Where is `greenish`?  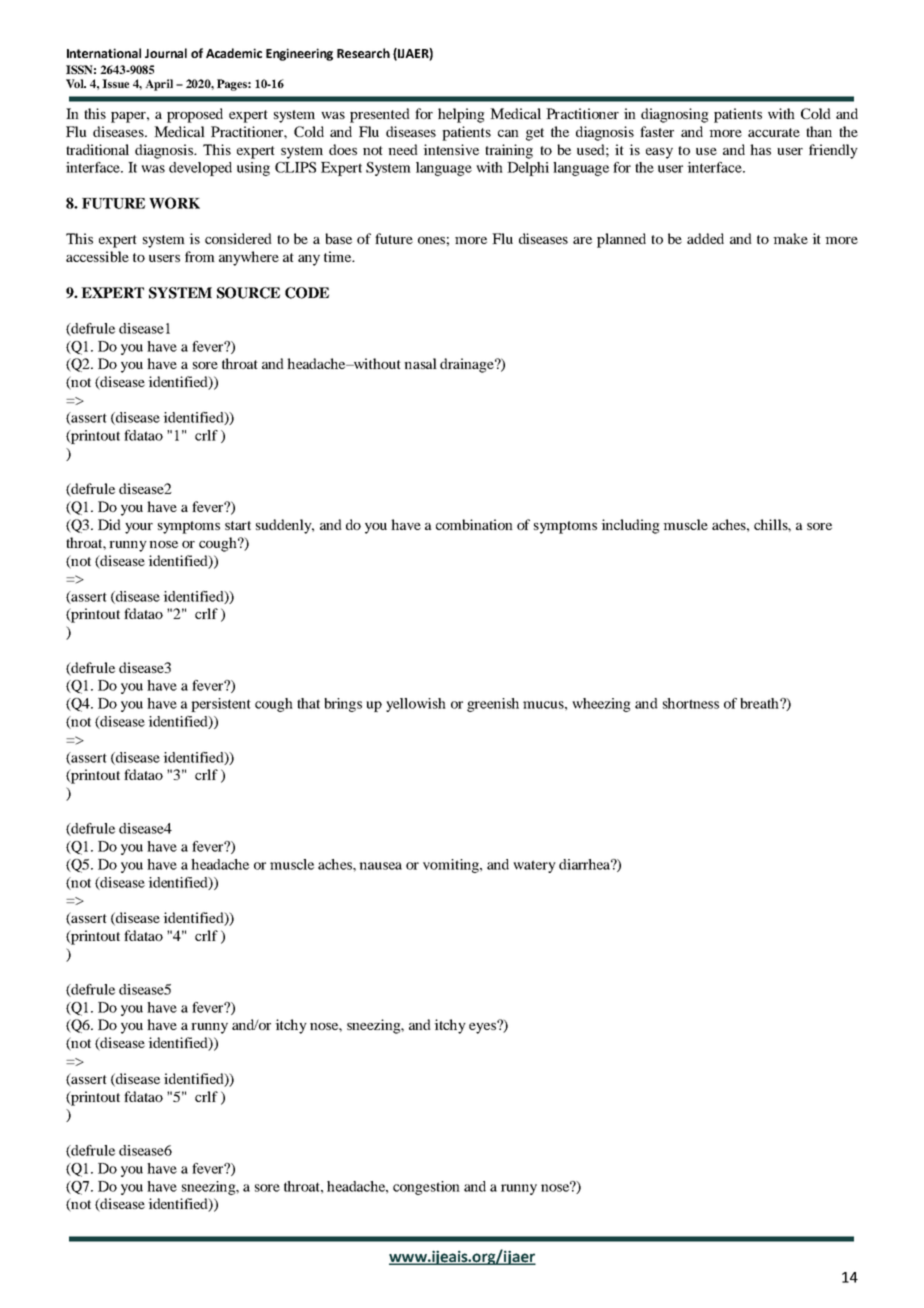 greenish is located at coordinates (493, 705).
